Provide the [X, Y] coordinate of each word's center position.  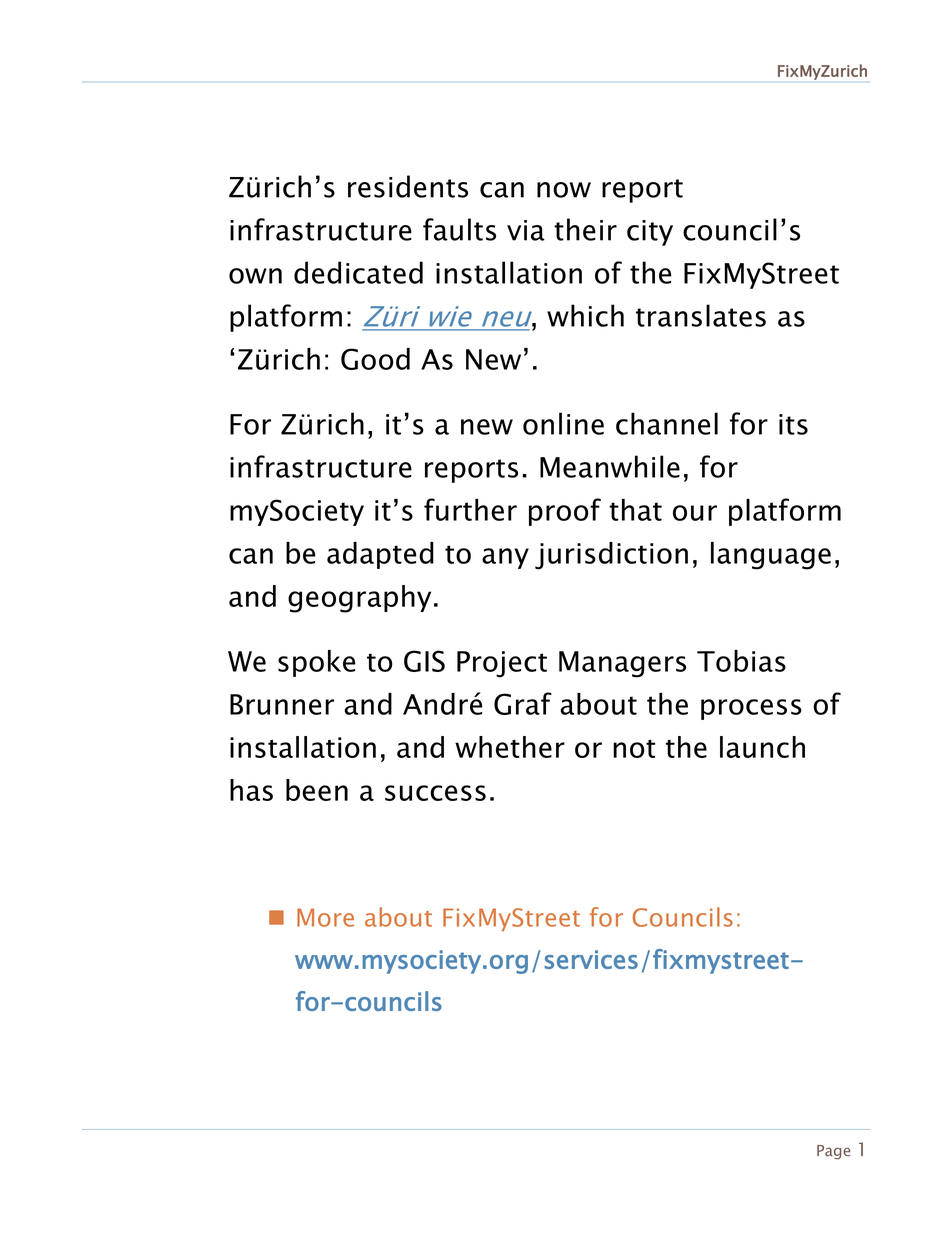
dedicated [358, 272]
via [526, 230]
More [325, 917]
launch [762, 747]
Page [834, 1152]
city [650, 233]
